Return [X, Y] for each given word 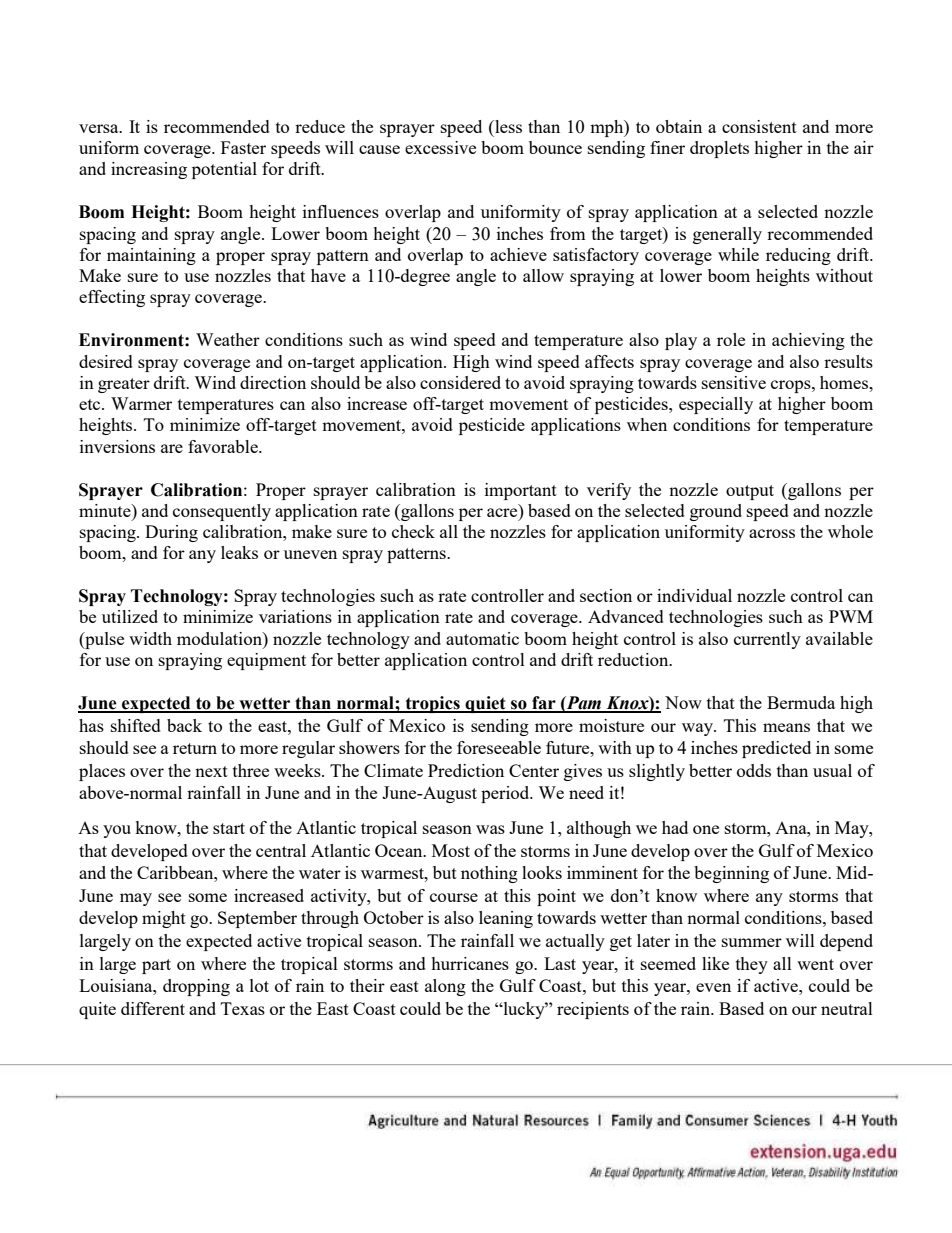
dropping [196, 987]
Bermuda [801, 702]
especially [716, 405]
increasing [149, 170]
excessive [440, 147]
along [445, 987]
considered [460, 382]
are [172, 448]
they [752, 965]
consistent [759, 126]
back [184, 725]
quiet [485, 704]
